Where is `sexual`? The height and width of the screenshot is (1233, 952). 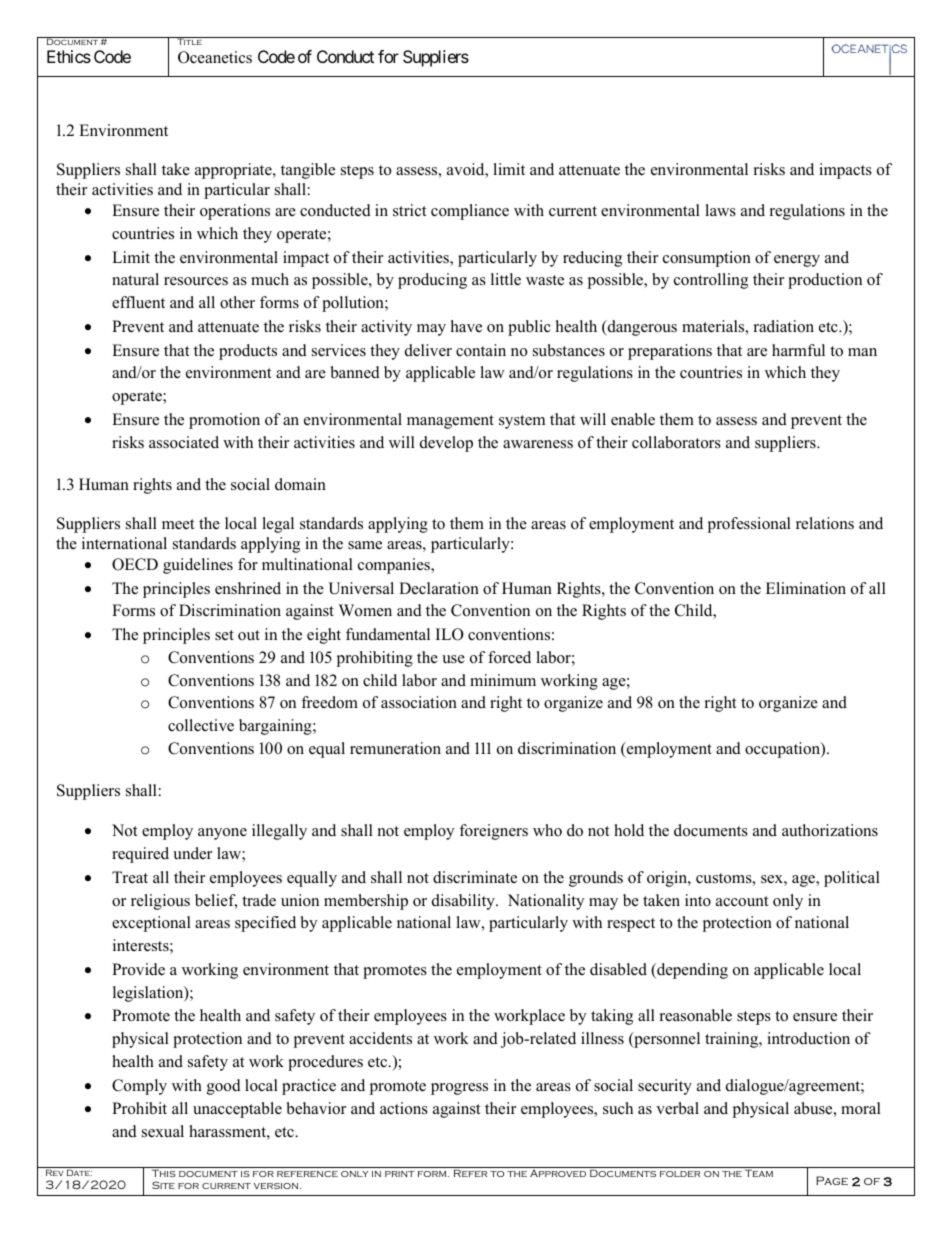 sexual is located at coordinates (163, 1131).
